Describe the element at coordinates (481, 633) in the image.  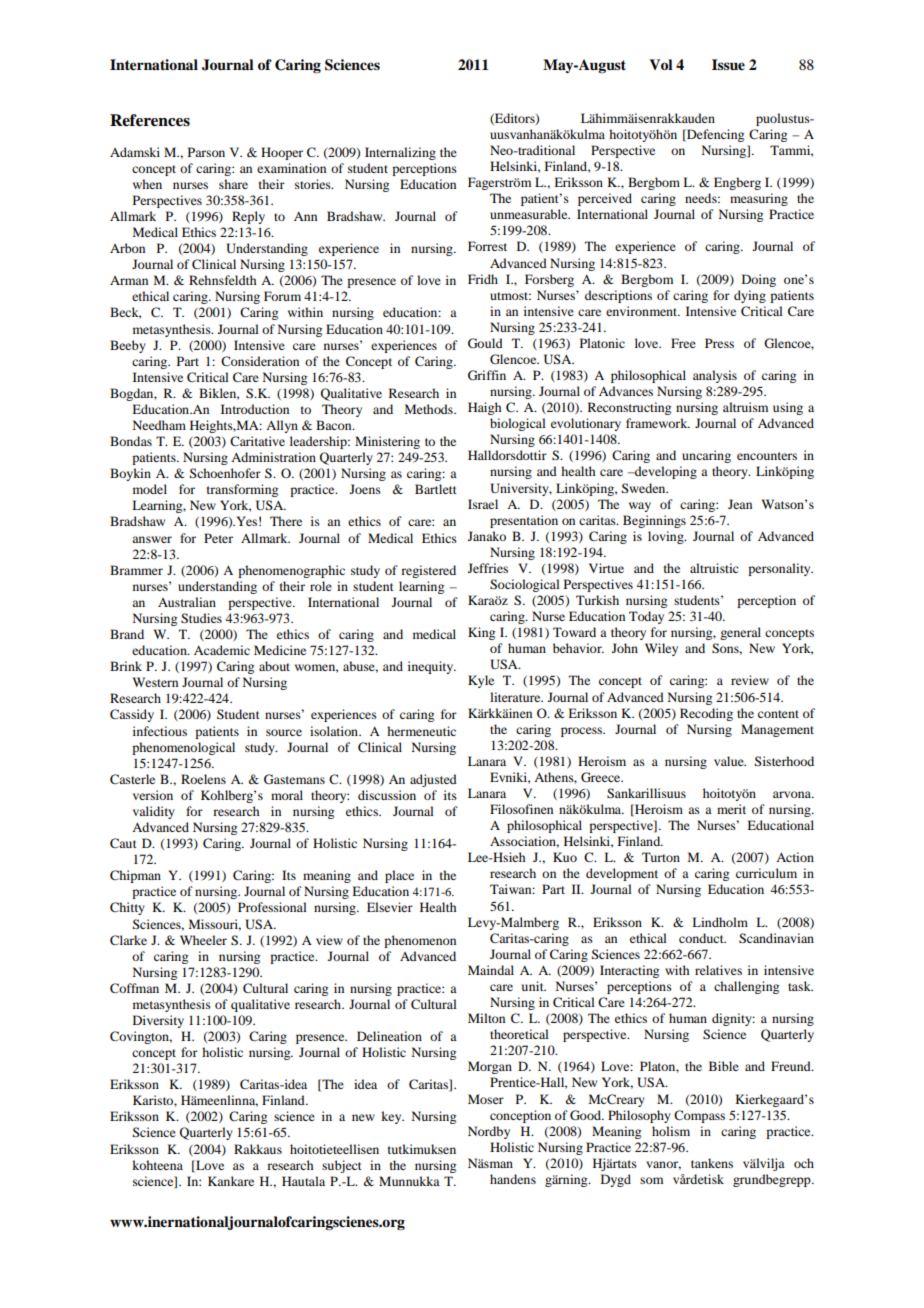
I see `King` at that location.
